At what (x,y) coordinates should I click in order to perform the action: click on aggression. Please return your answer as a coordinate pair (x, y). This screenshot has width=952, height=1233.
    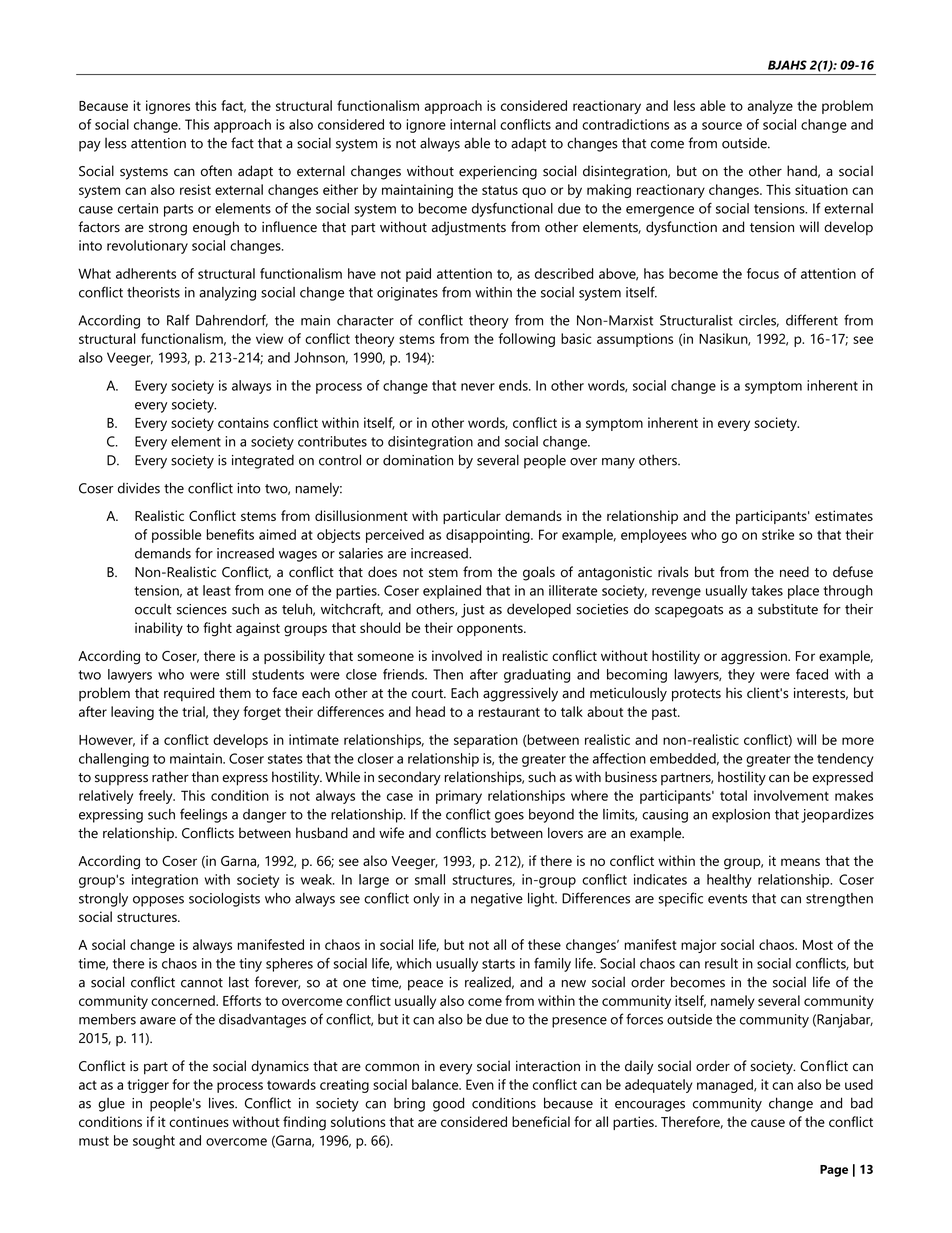
    Looking at the image, I should click on (755, 657).
